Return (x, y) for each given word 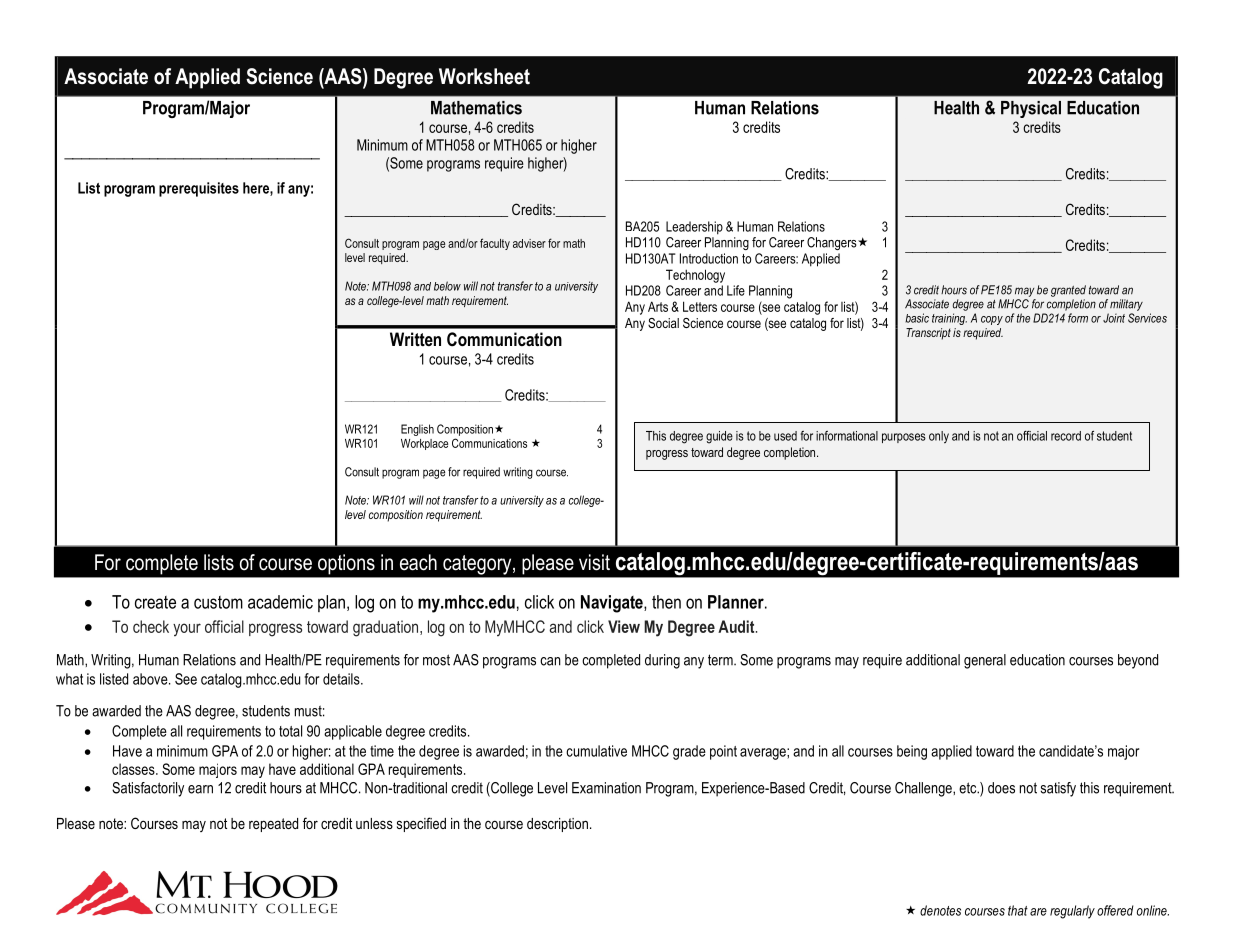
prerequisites (199, 189)
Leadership (694, 228)
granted (1068, 291)
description (557, 825)
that (1018, 910)
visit (594, 562)
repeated (273, 825)
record (1066, 436)
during (662, 661)
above (151, 679)
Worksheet (484, 76)
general (985, 661)
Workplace (424, 444)
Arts (658, 306)
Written (415, 339)
